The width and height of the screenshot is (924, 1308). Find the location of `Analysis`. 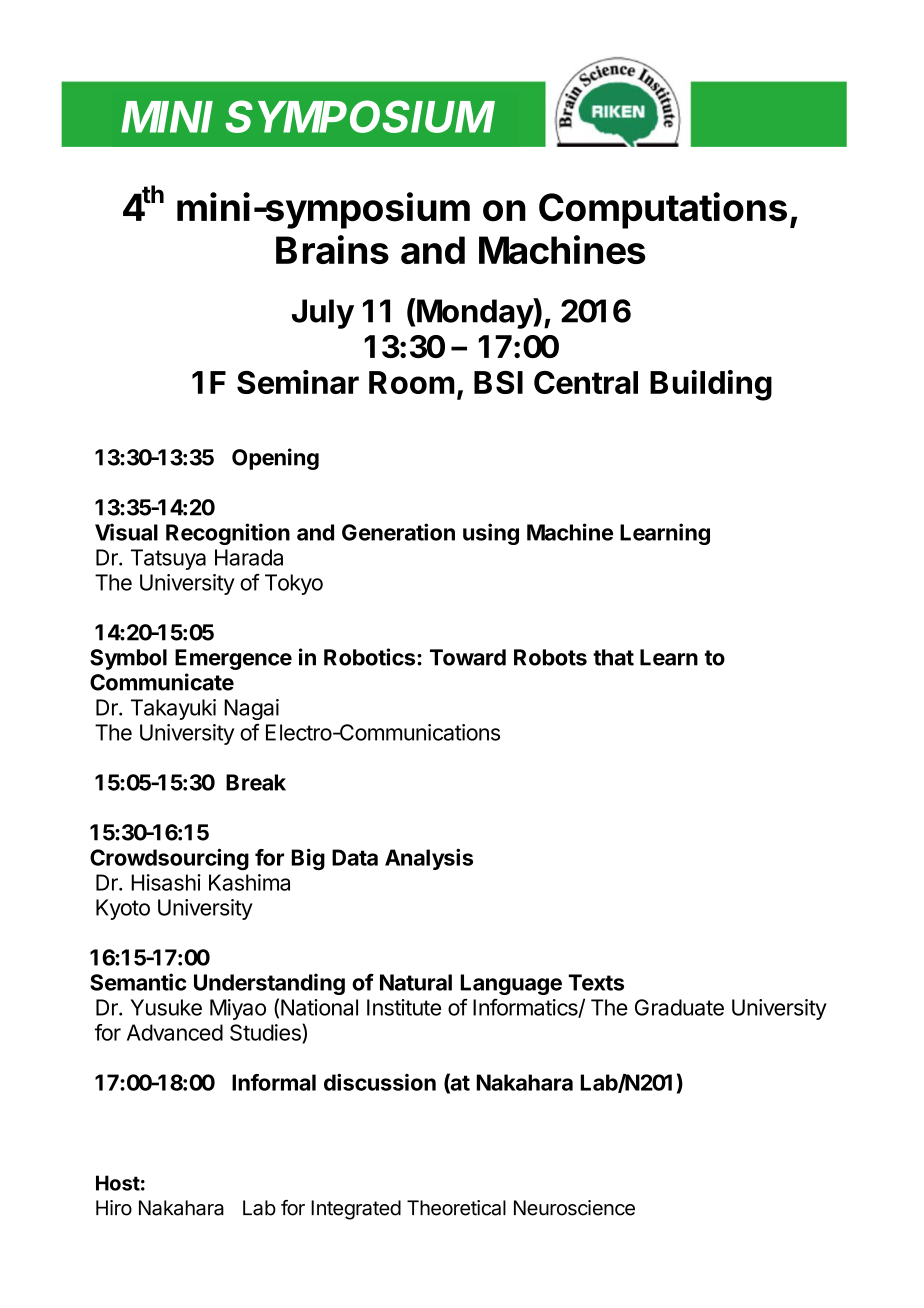

Analysis is located at coordinates (429, 859).
